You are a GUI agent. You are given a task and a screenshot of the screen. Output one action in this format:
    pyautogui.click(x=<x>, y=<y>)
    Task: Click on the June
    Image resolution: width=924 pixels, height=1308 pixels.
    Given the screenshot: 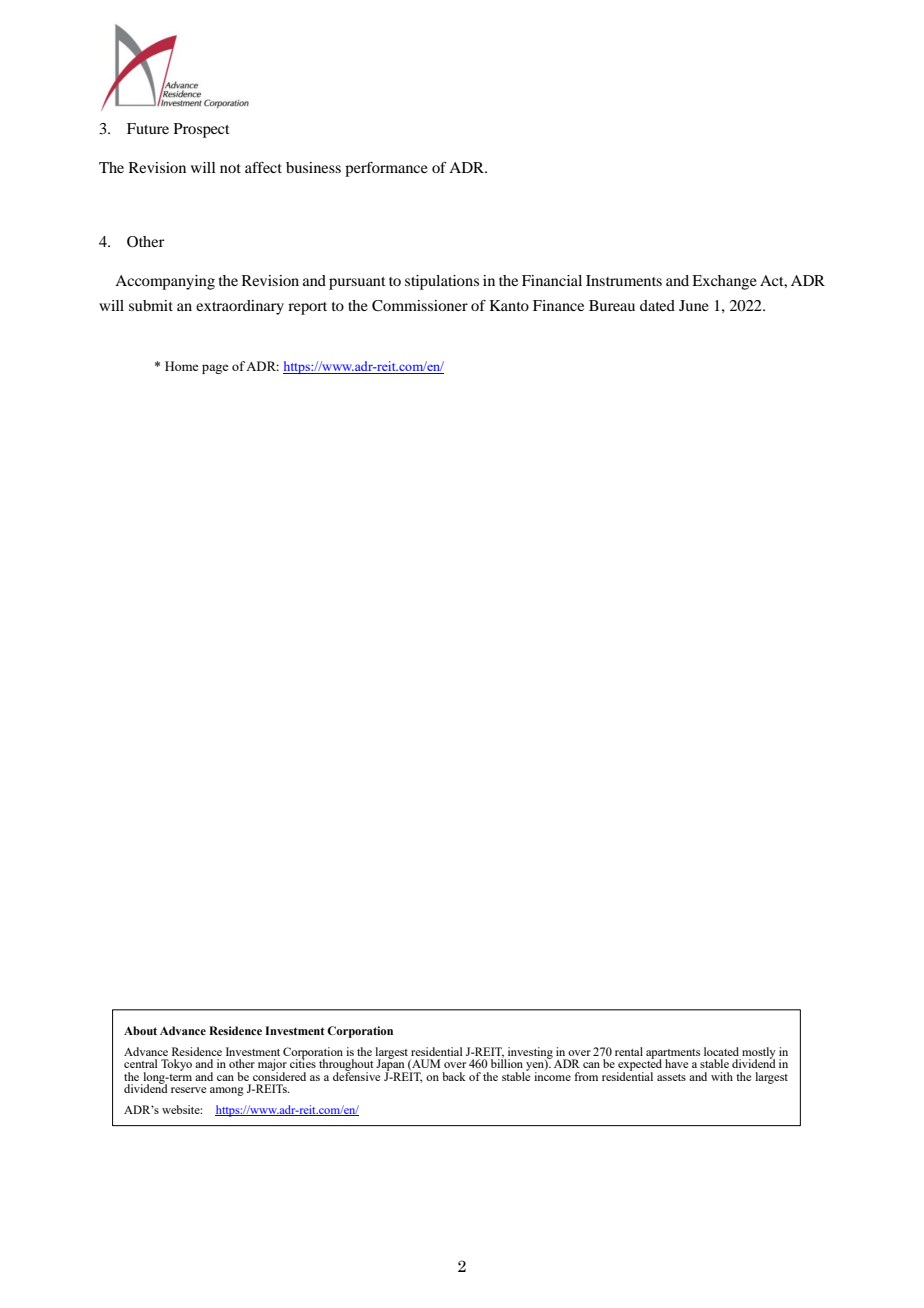 What is the action you would take?
    pyautogui.click(x=694, y=305)
